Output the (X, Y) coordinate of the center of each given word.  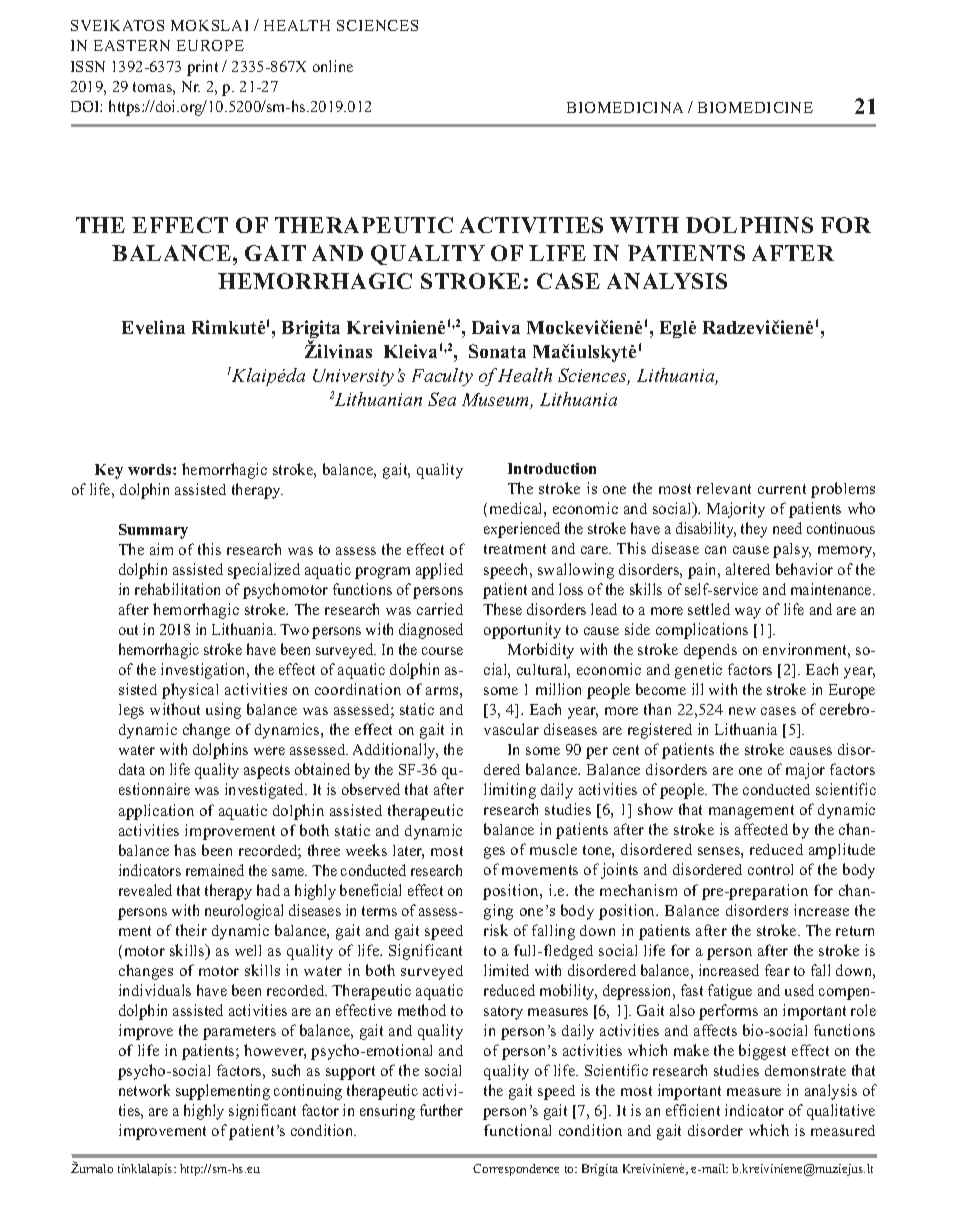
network (144, 1090)
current (782, 489)
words (151, 469)
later (408, 852)
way (748, 613)
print (202, 68)
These (502, 609)
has (185, 850)
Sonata (497, 351)
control (770, 869)
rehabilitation (177, 589)
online (333, 66)
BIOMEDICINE (755, 107)
